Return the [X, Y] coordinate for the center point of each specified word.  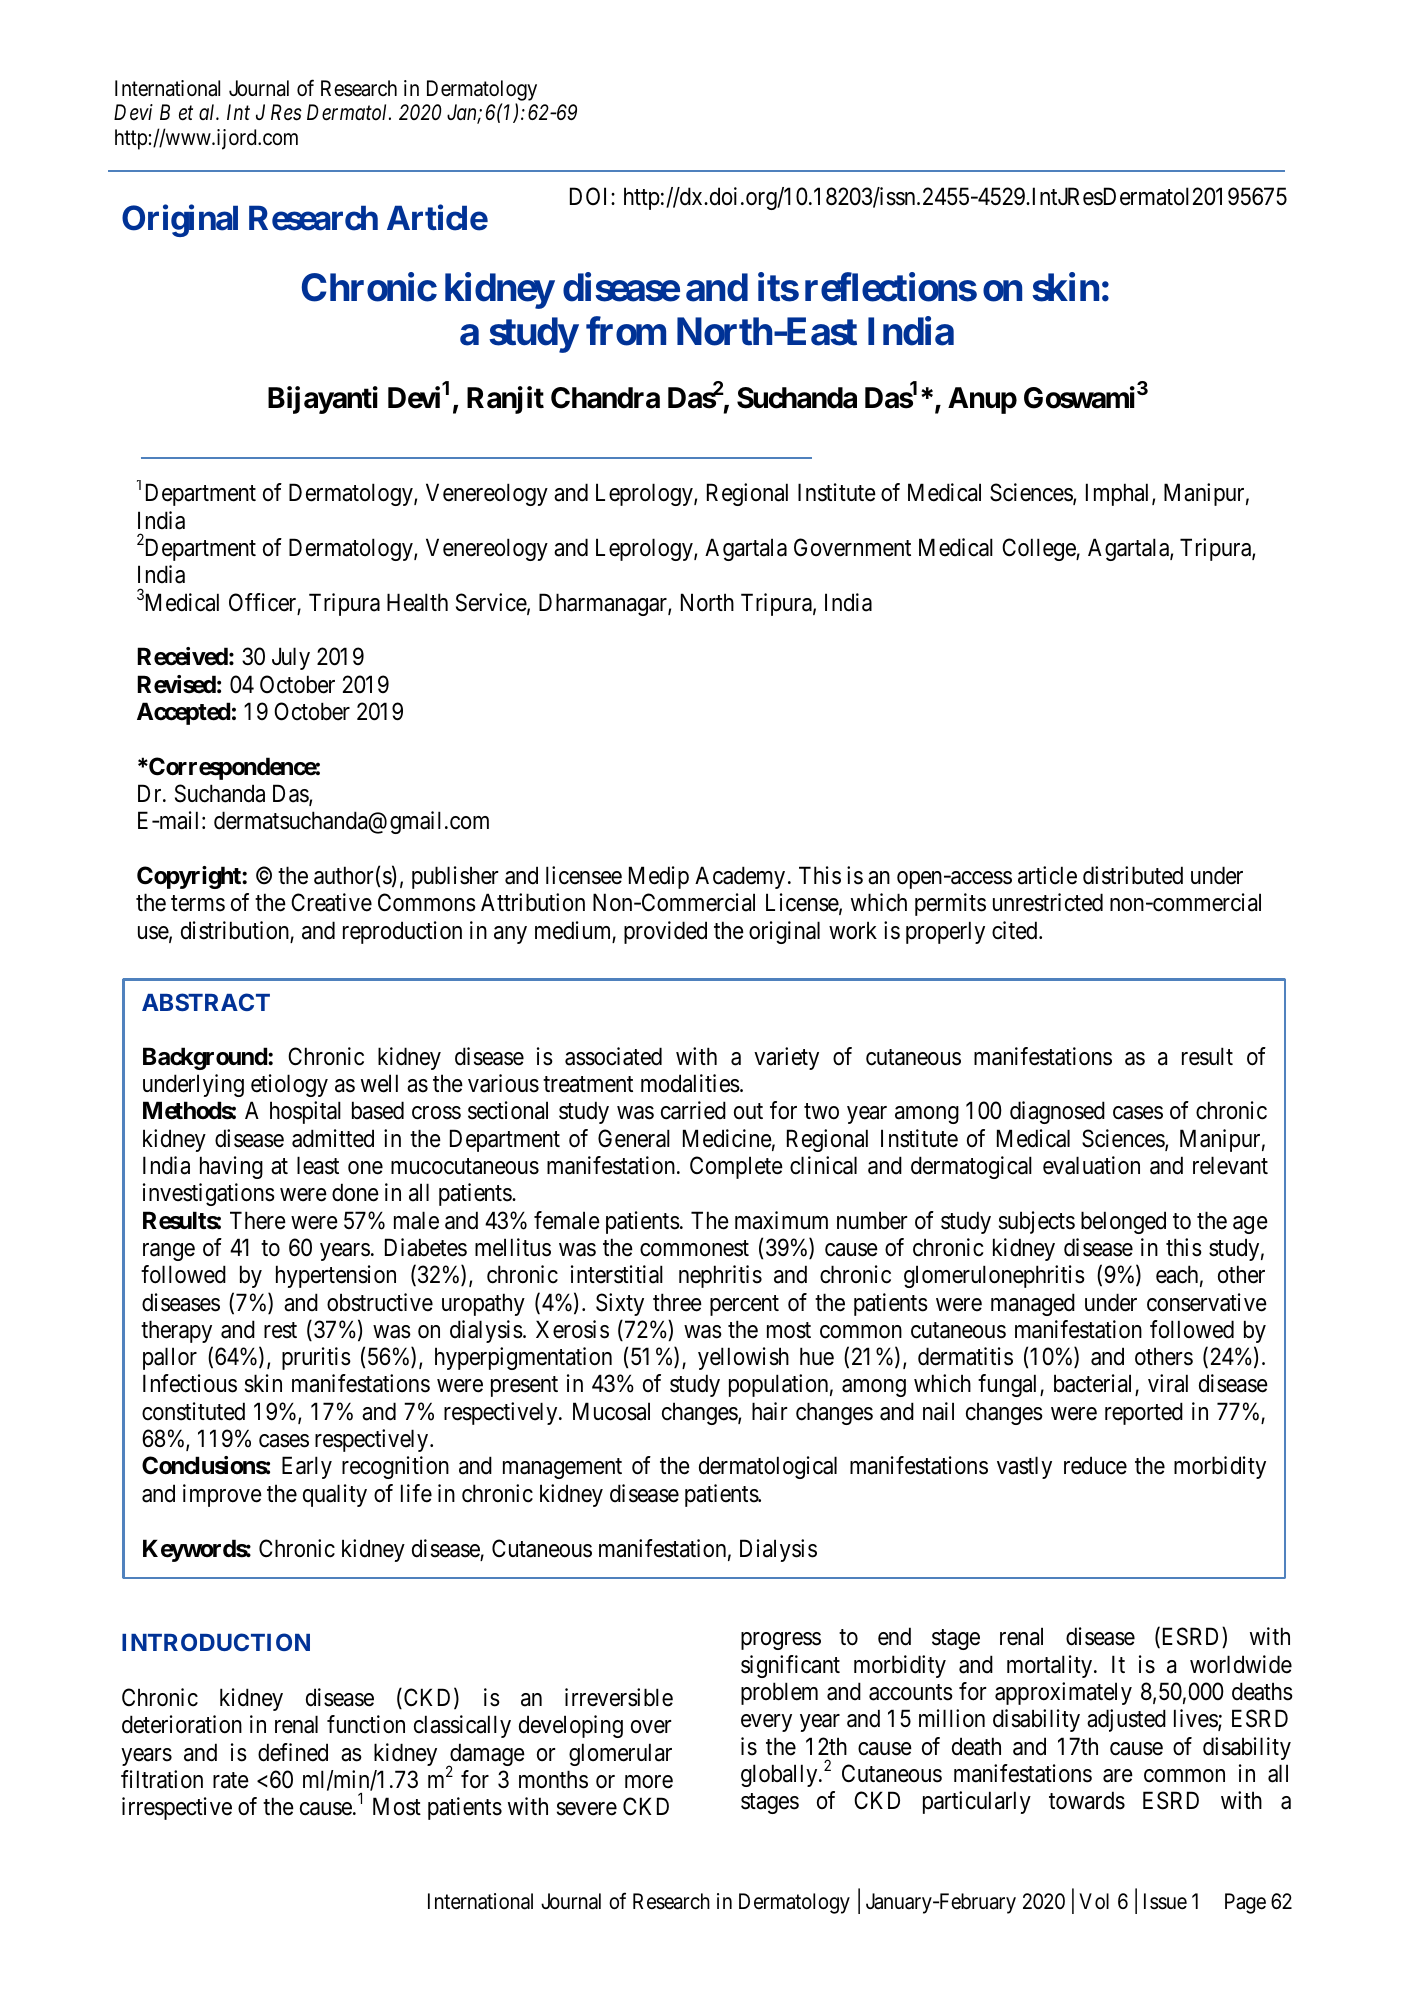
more [649, 1782]
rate [231, 1780]
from [626, 331]
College [1039, 549]
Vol [1094, 1901]
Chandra [605, 398]
